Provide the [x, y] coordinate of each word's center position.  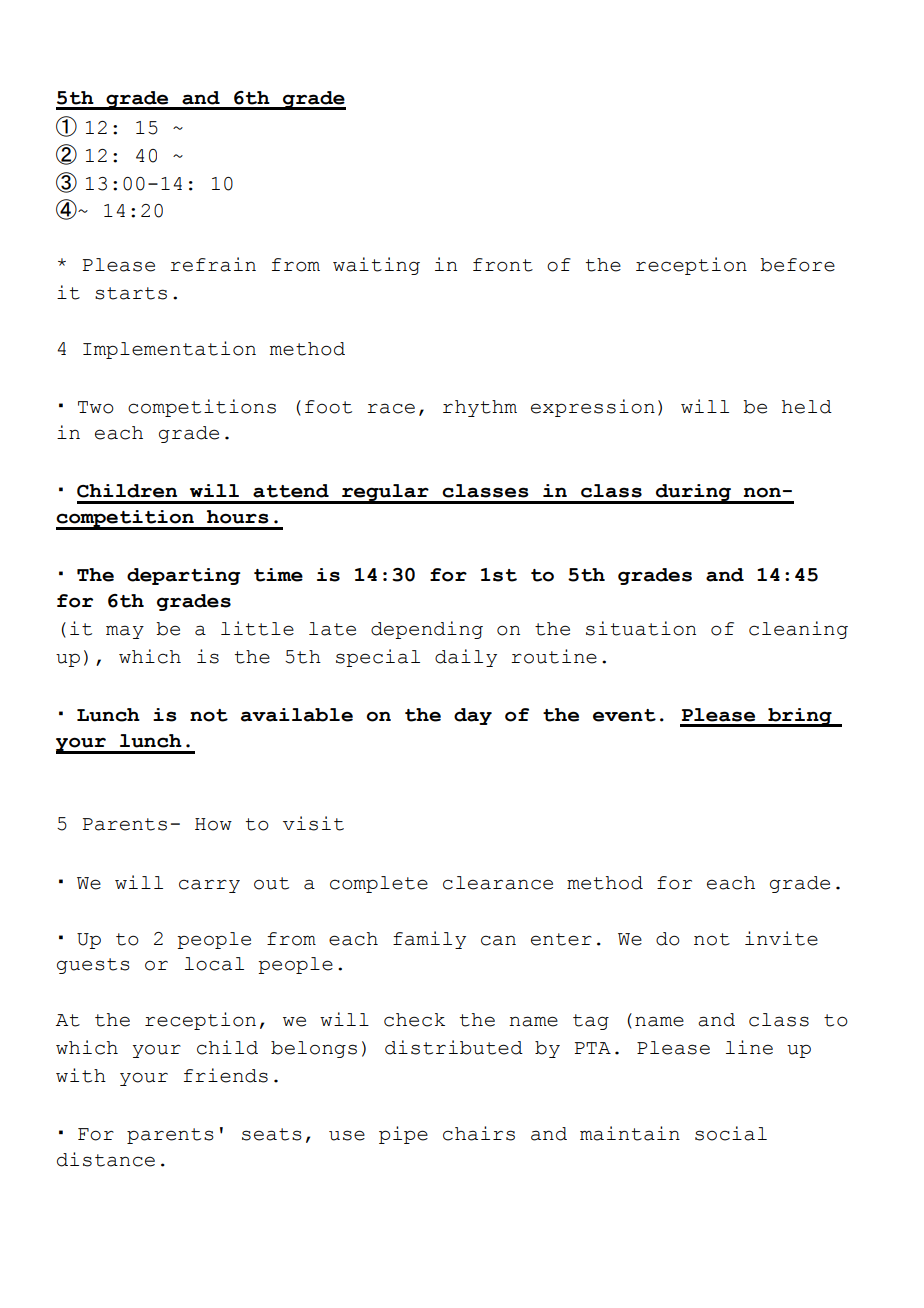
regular [385, 494]
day [473, 716]
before [797, 265]
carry [209, 886]
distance [106, 1159]
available [297, 715]
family [429, 940]
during [693, 494]
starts [131, 293]
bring [800, 717]
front [503, 265]
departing [184, 576]
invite [781, 938]
